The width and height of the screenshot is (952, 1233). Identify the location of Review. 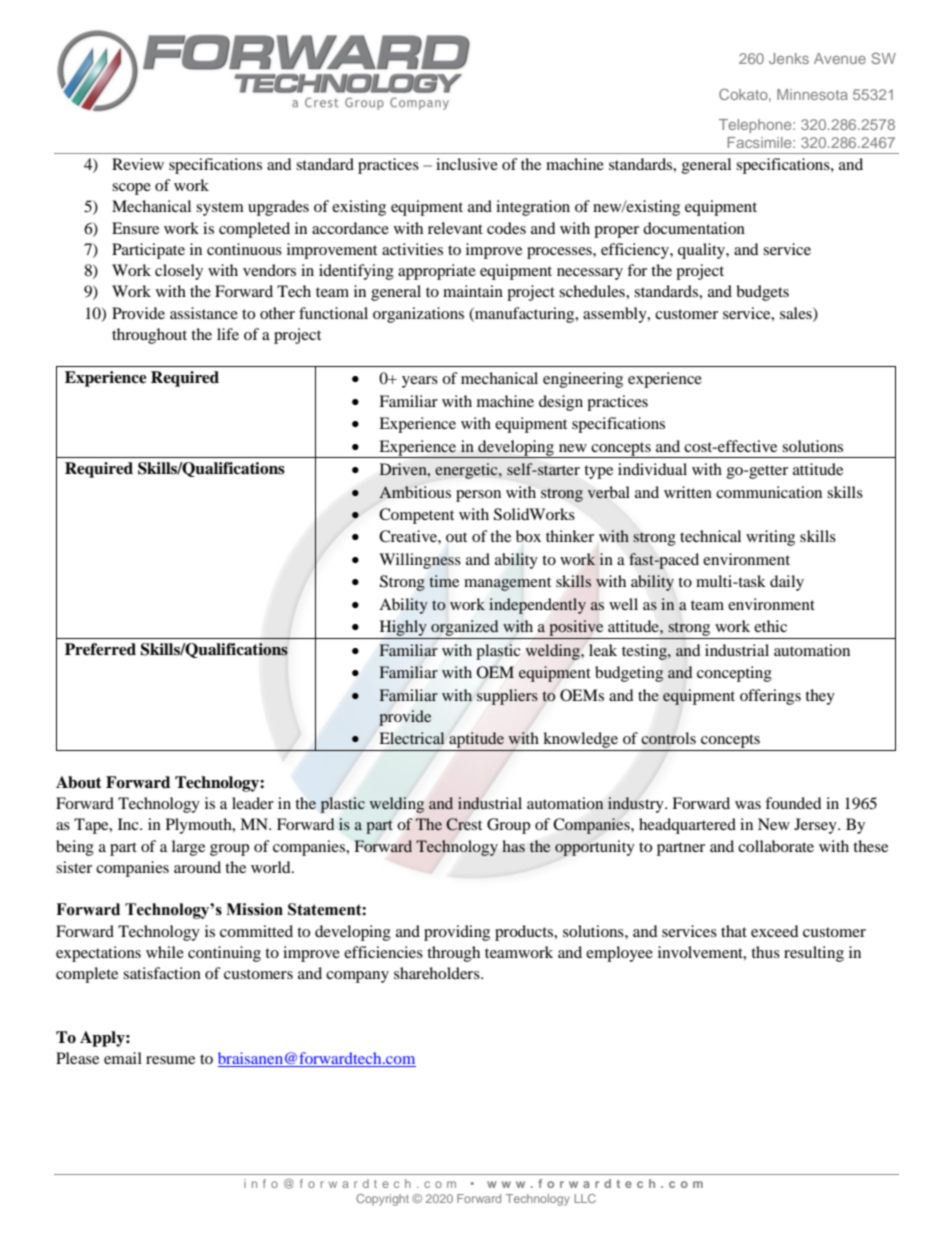
(138, 164).
